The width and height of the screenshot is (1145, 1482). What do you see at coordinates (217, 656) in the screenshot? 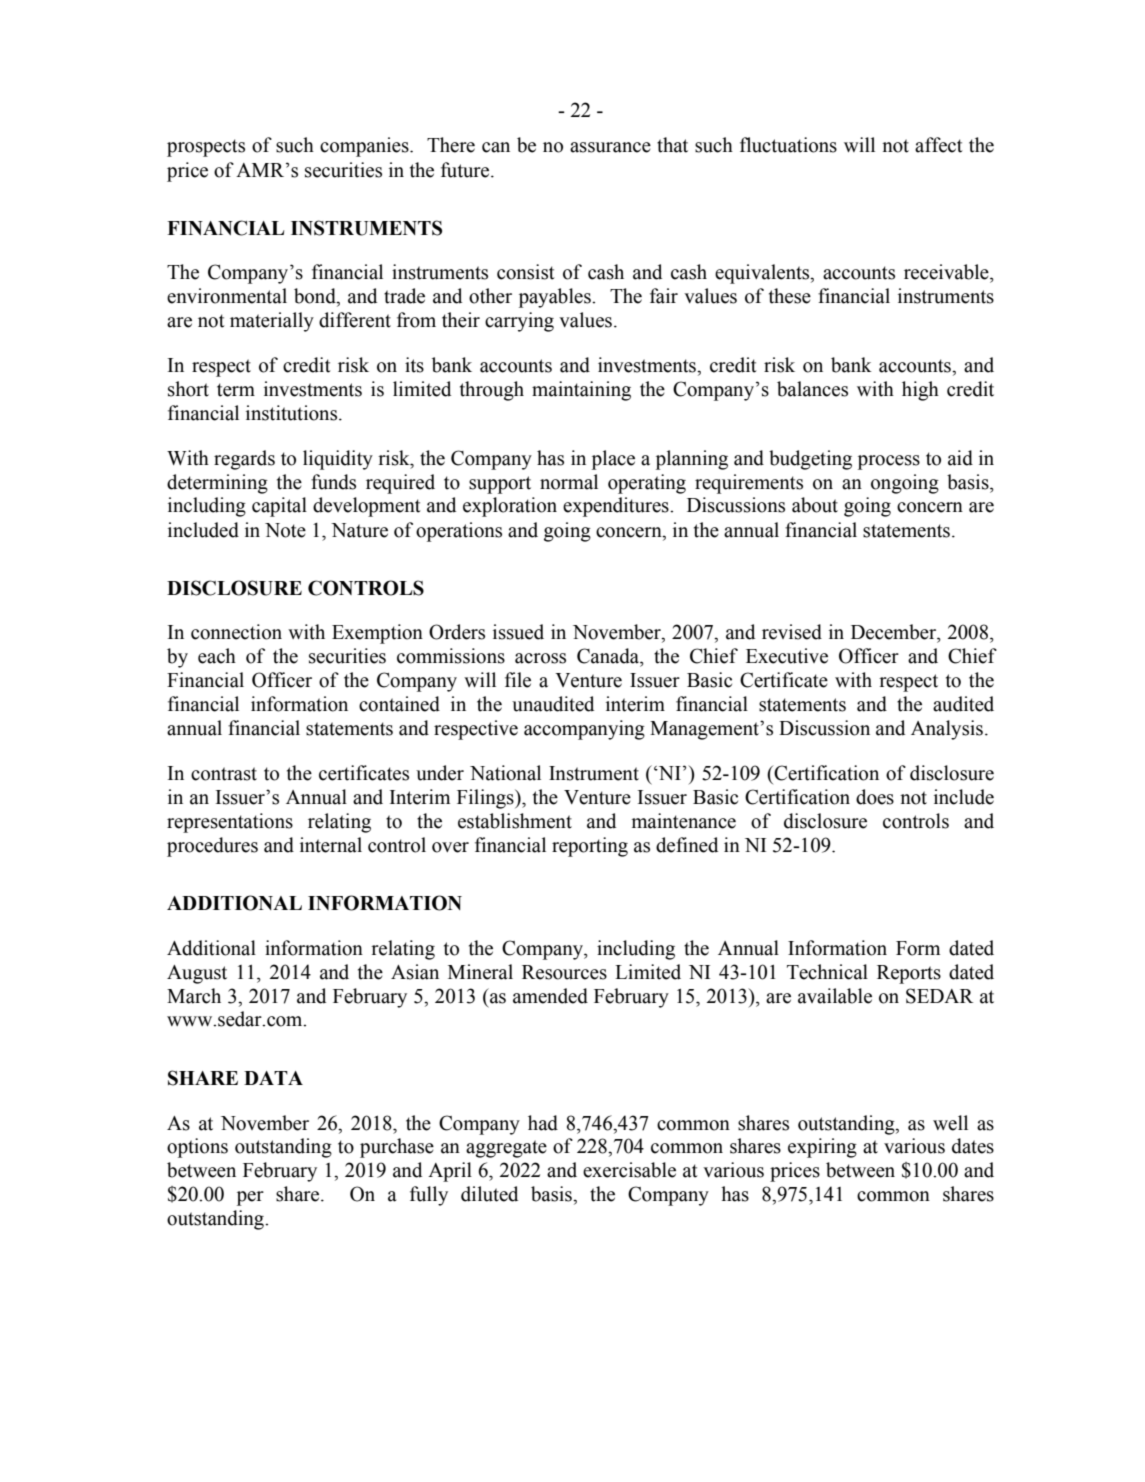
I see `each` at bounding box center [217, 656].
